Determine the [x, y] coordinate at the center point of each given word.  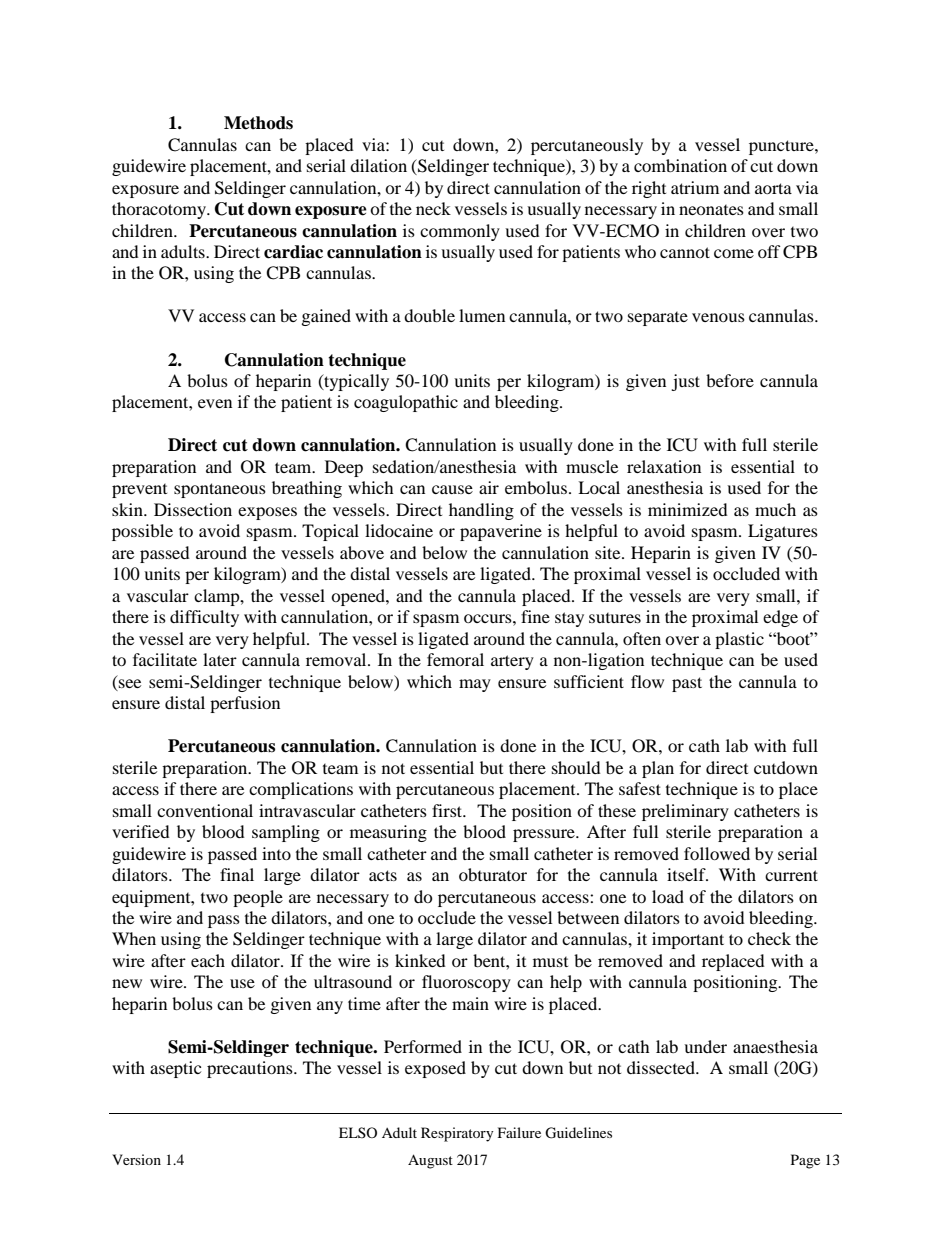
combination [680, 165]
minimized [688, 509]
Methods [258, 123]
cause [452, 489]
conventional [205, 810]
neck [433, 208]
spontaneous [220, 490]
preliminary [685, 812]
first [448, 810]
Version [136, 1159]
